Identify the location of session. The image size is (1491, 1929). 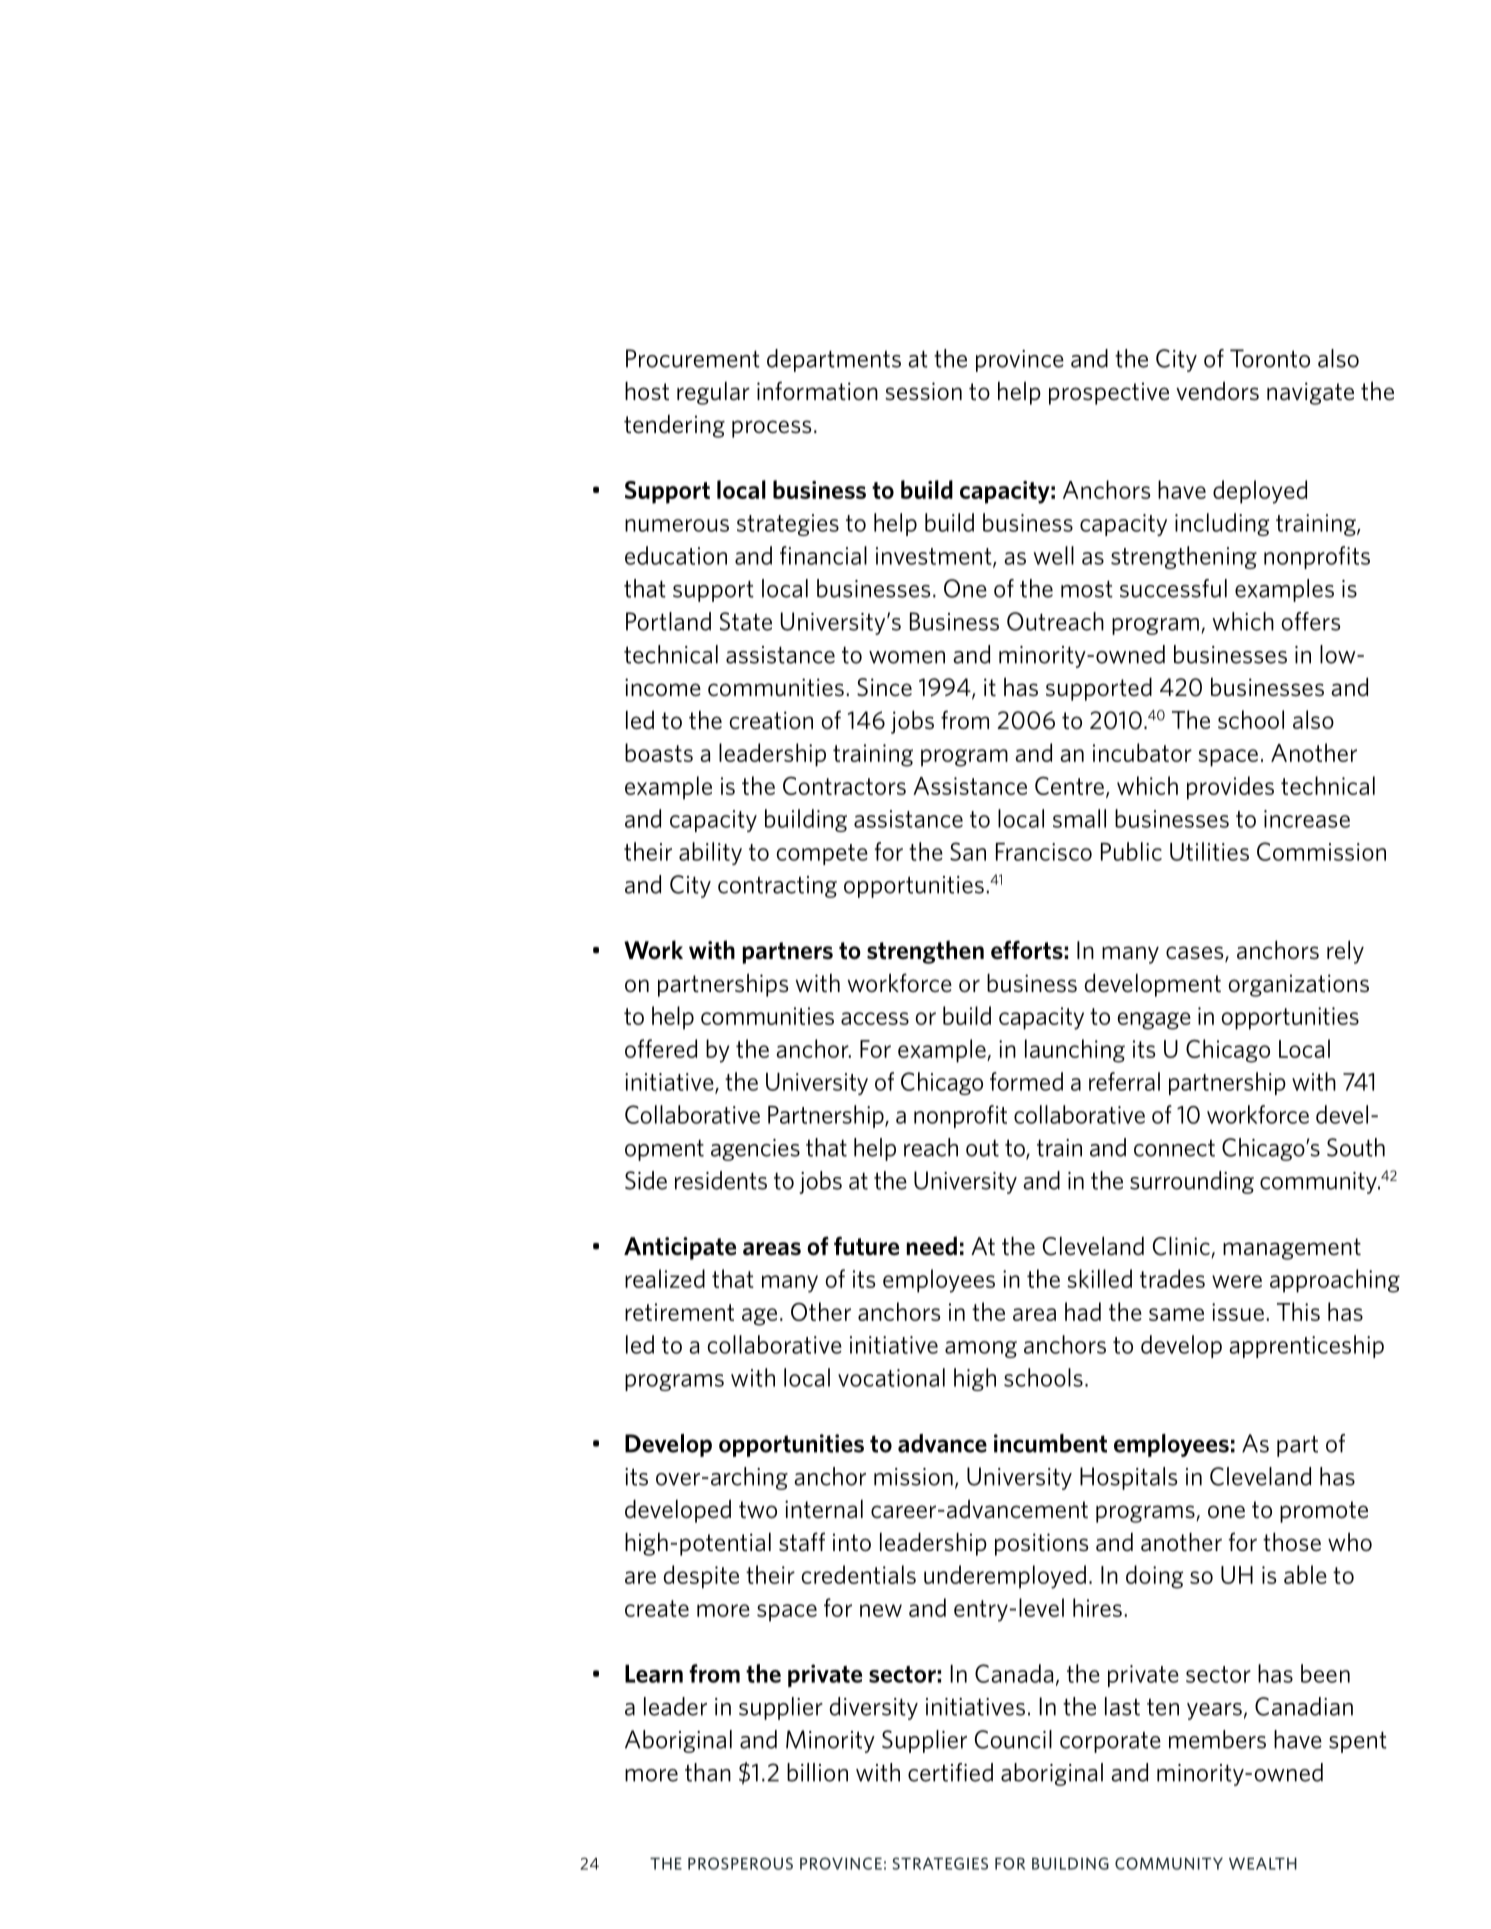
(923, 391).
